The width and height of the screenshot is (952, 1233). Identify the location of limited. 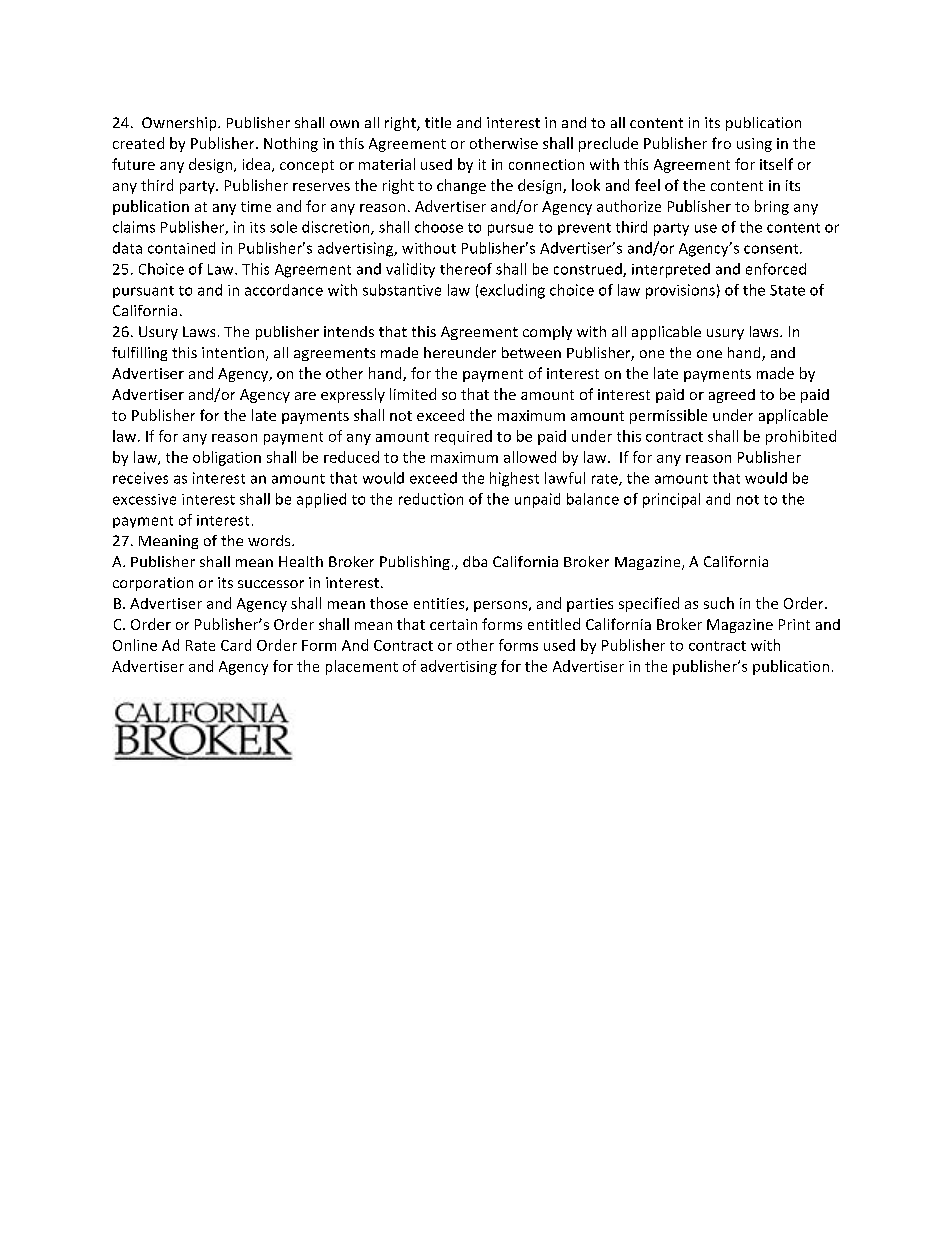
(413, 394).
